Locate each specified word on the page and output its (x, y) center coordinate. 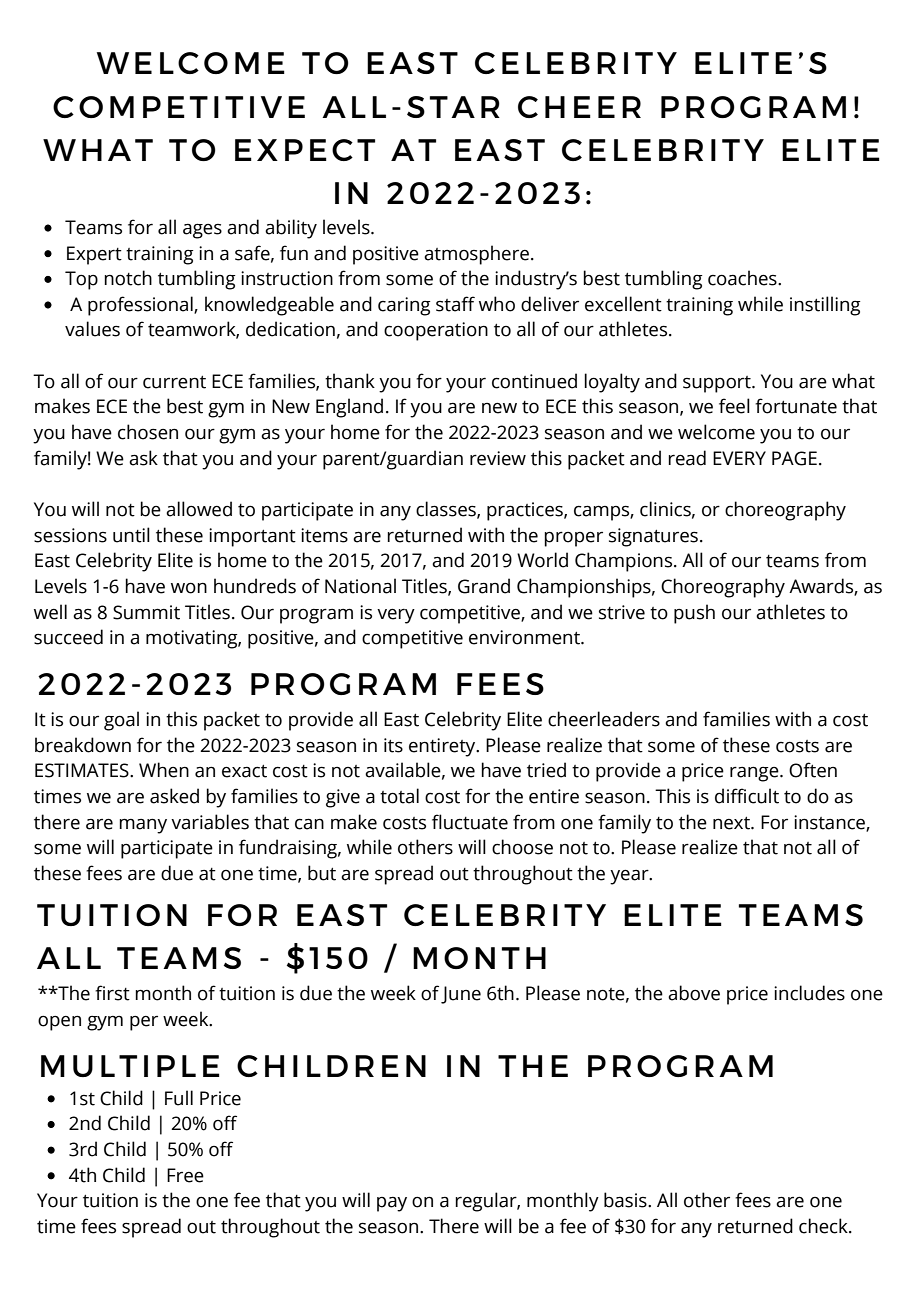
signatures (653, 537)
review (498, 458)
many (143, 826)
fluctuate (470, 822)
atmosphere (476, 255)
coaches (743, 278)
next (732, 823)
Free (185, 1175)
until (131, 535)
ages (202, 231)
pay (392, 1204)
